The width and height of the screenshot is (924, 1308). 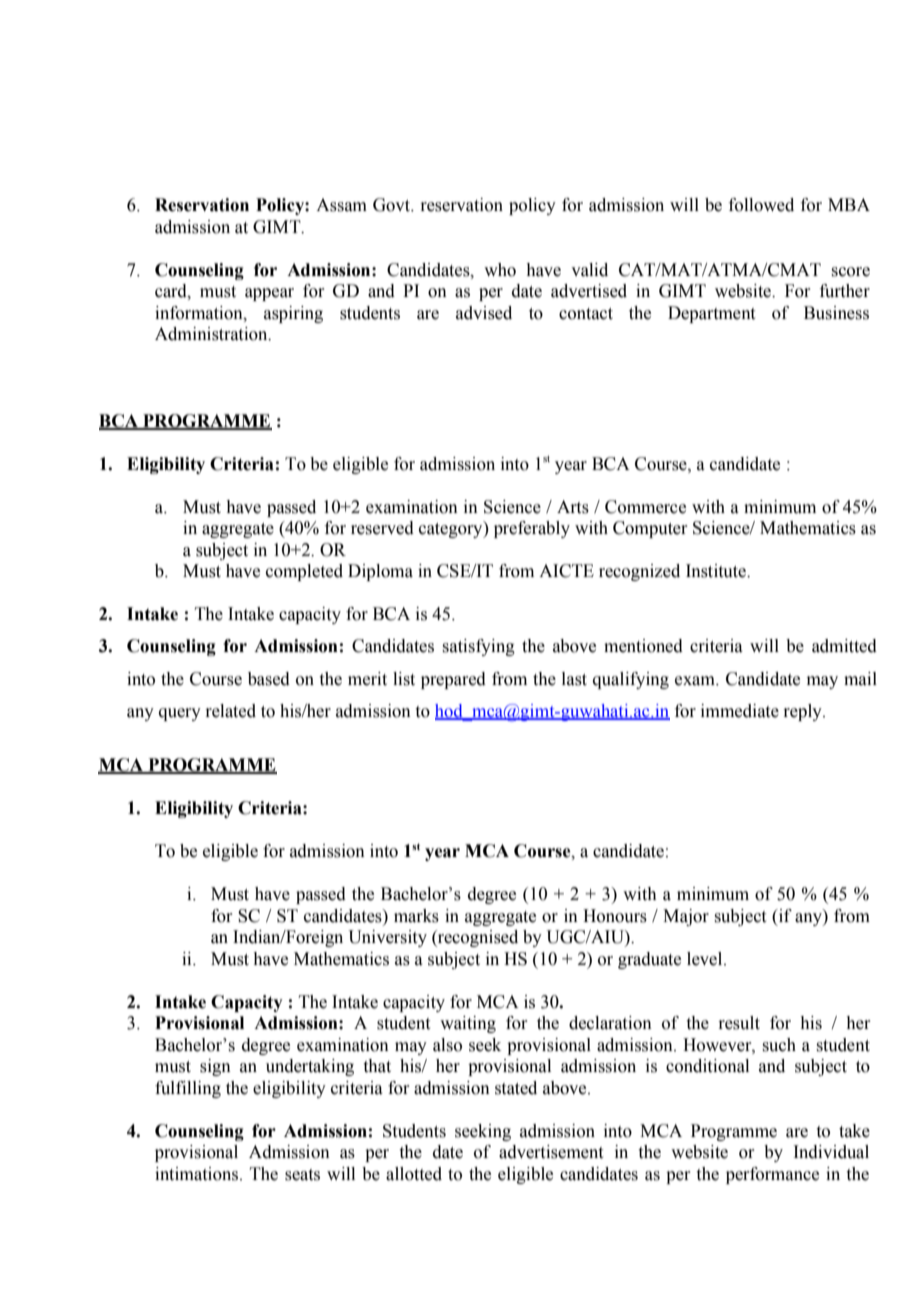 What do you see at coordinates (803, 712) in the screenshot?
I see `reply` at bounding box center [803, 712].
